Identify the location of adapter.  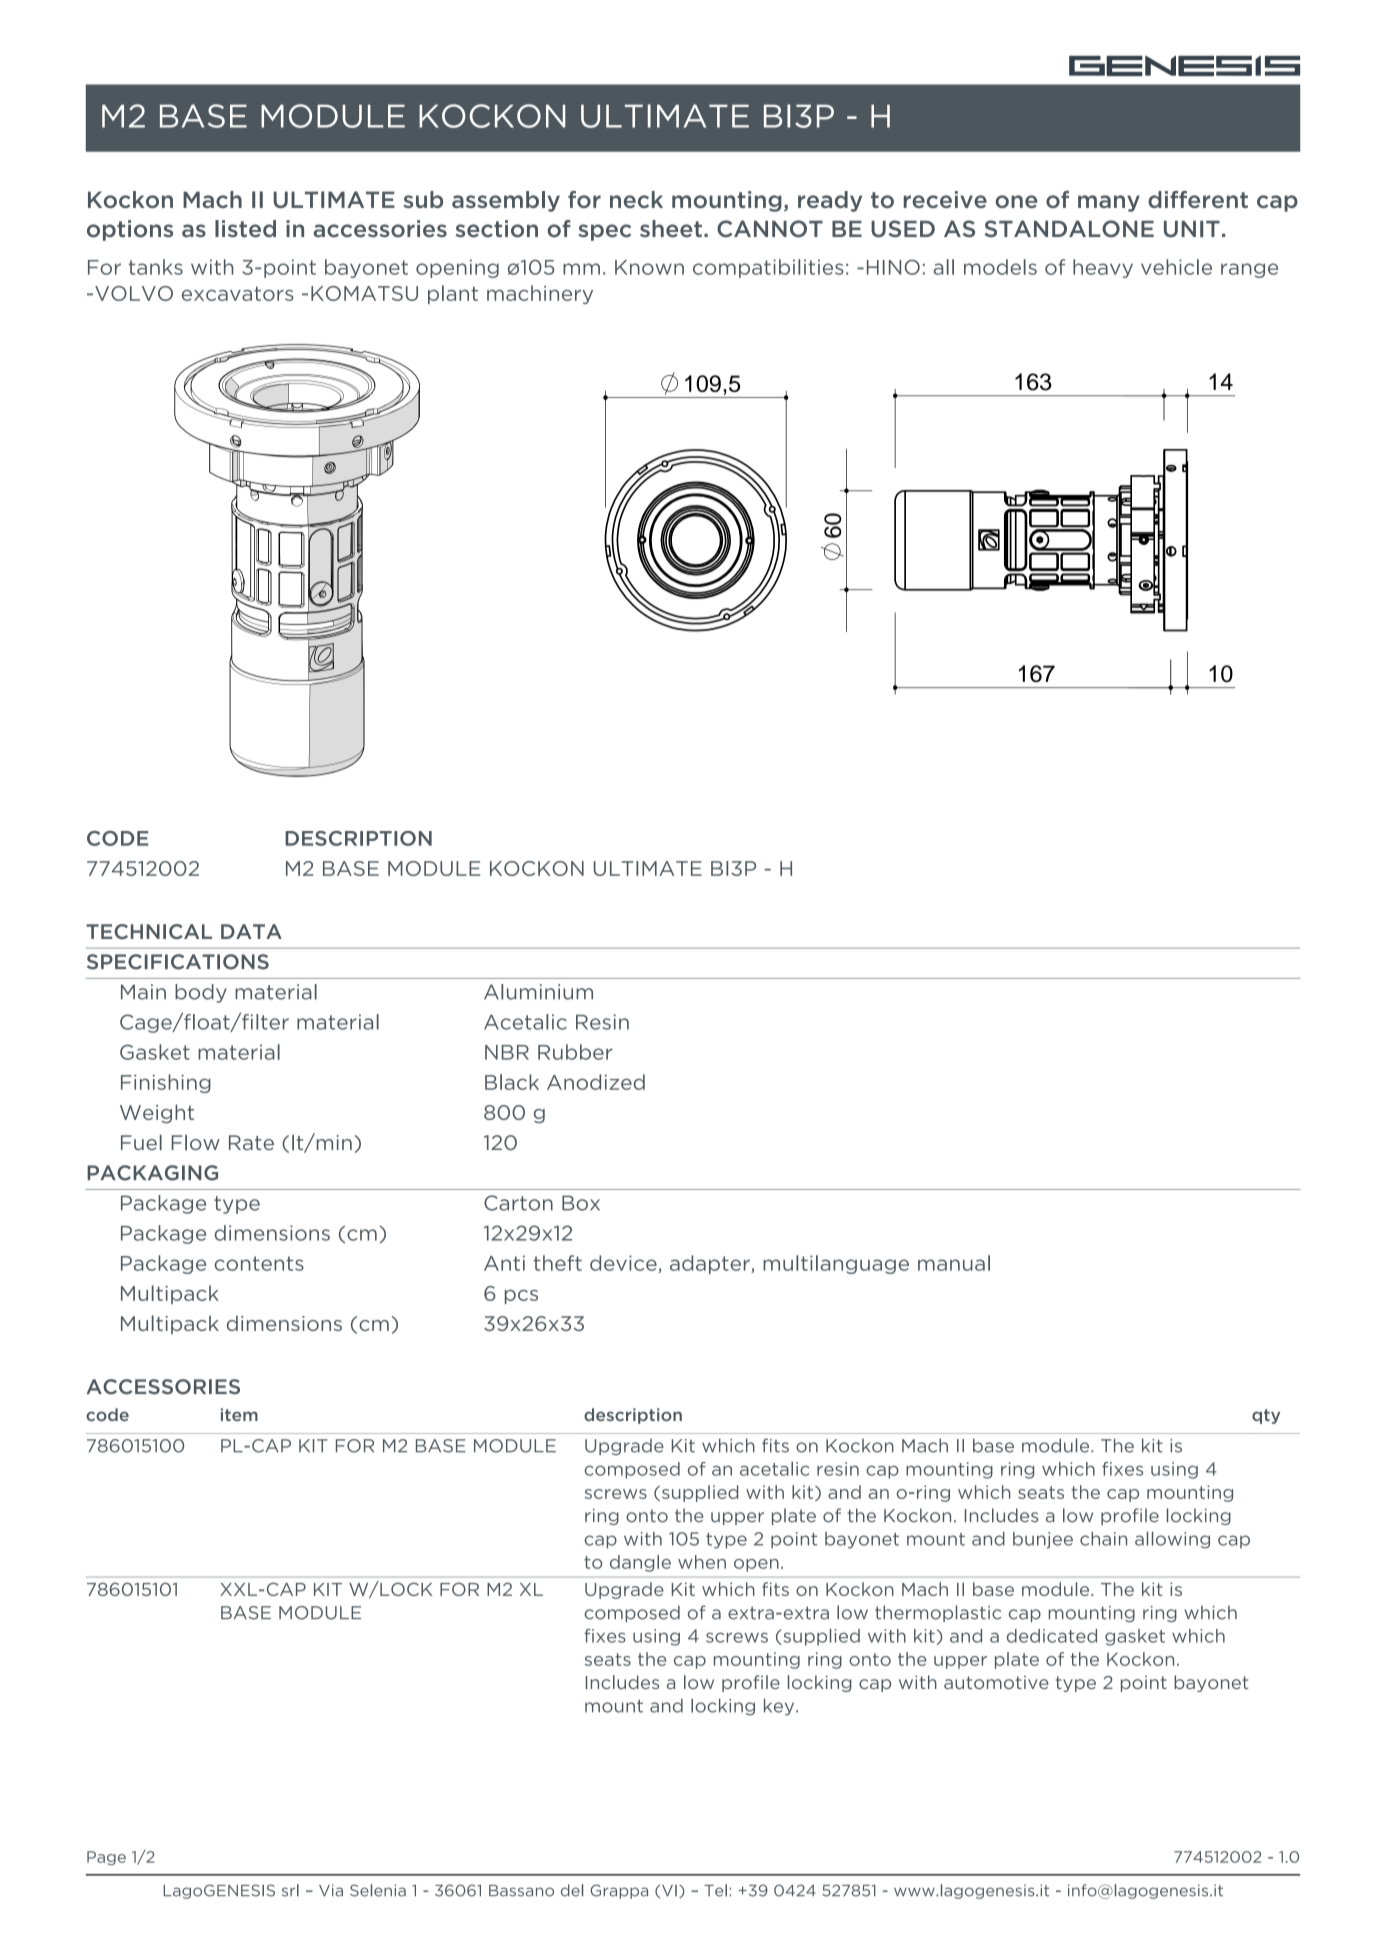
(711, 1264).
